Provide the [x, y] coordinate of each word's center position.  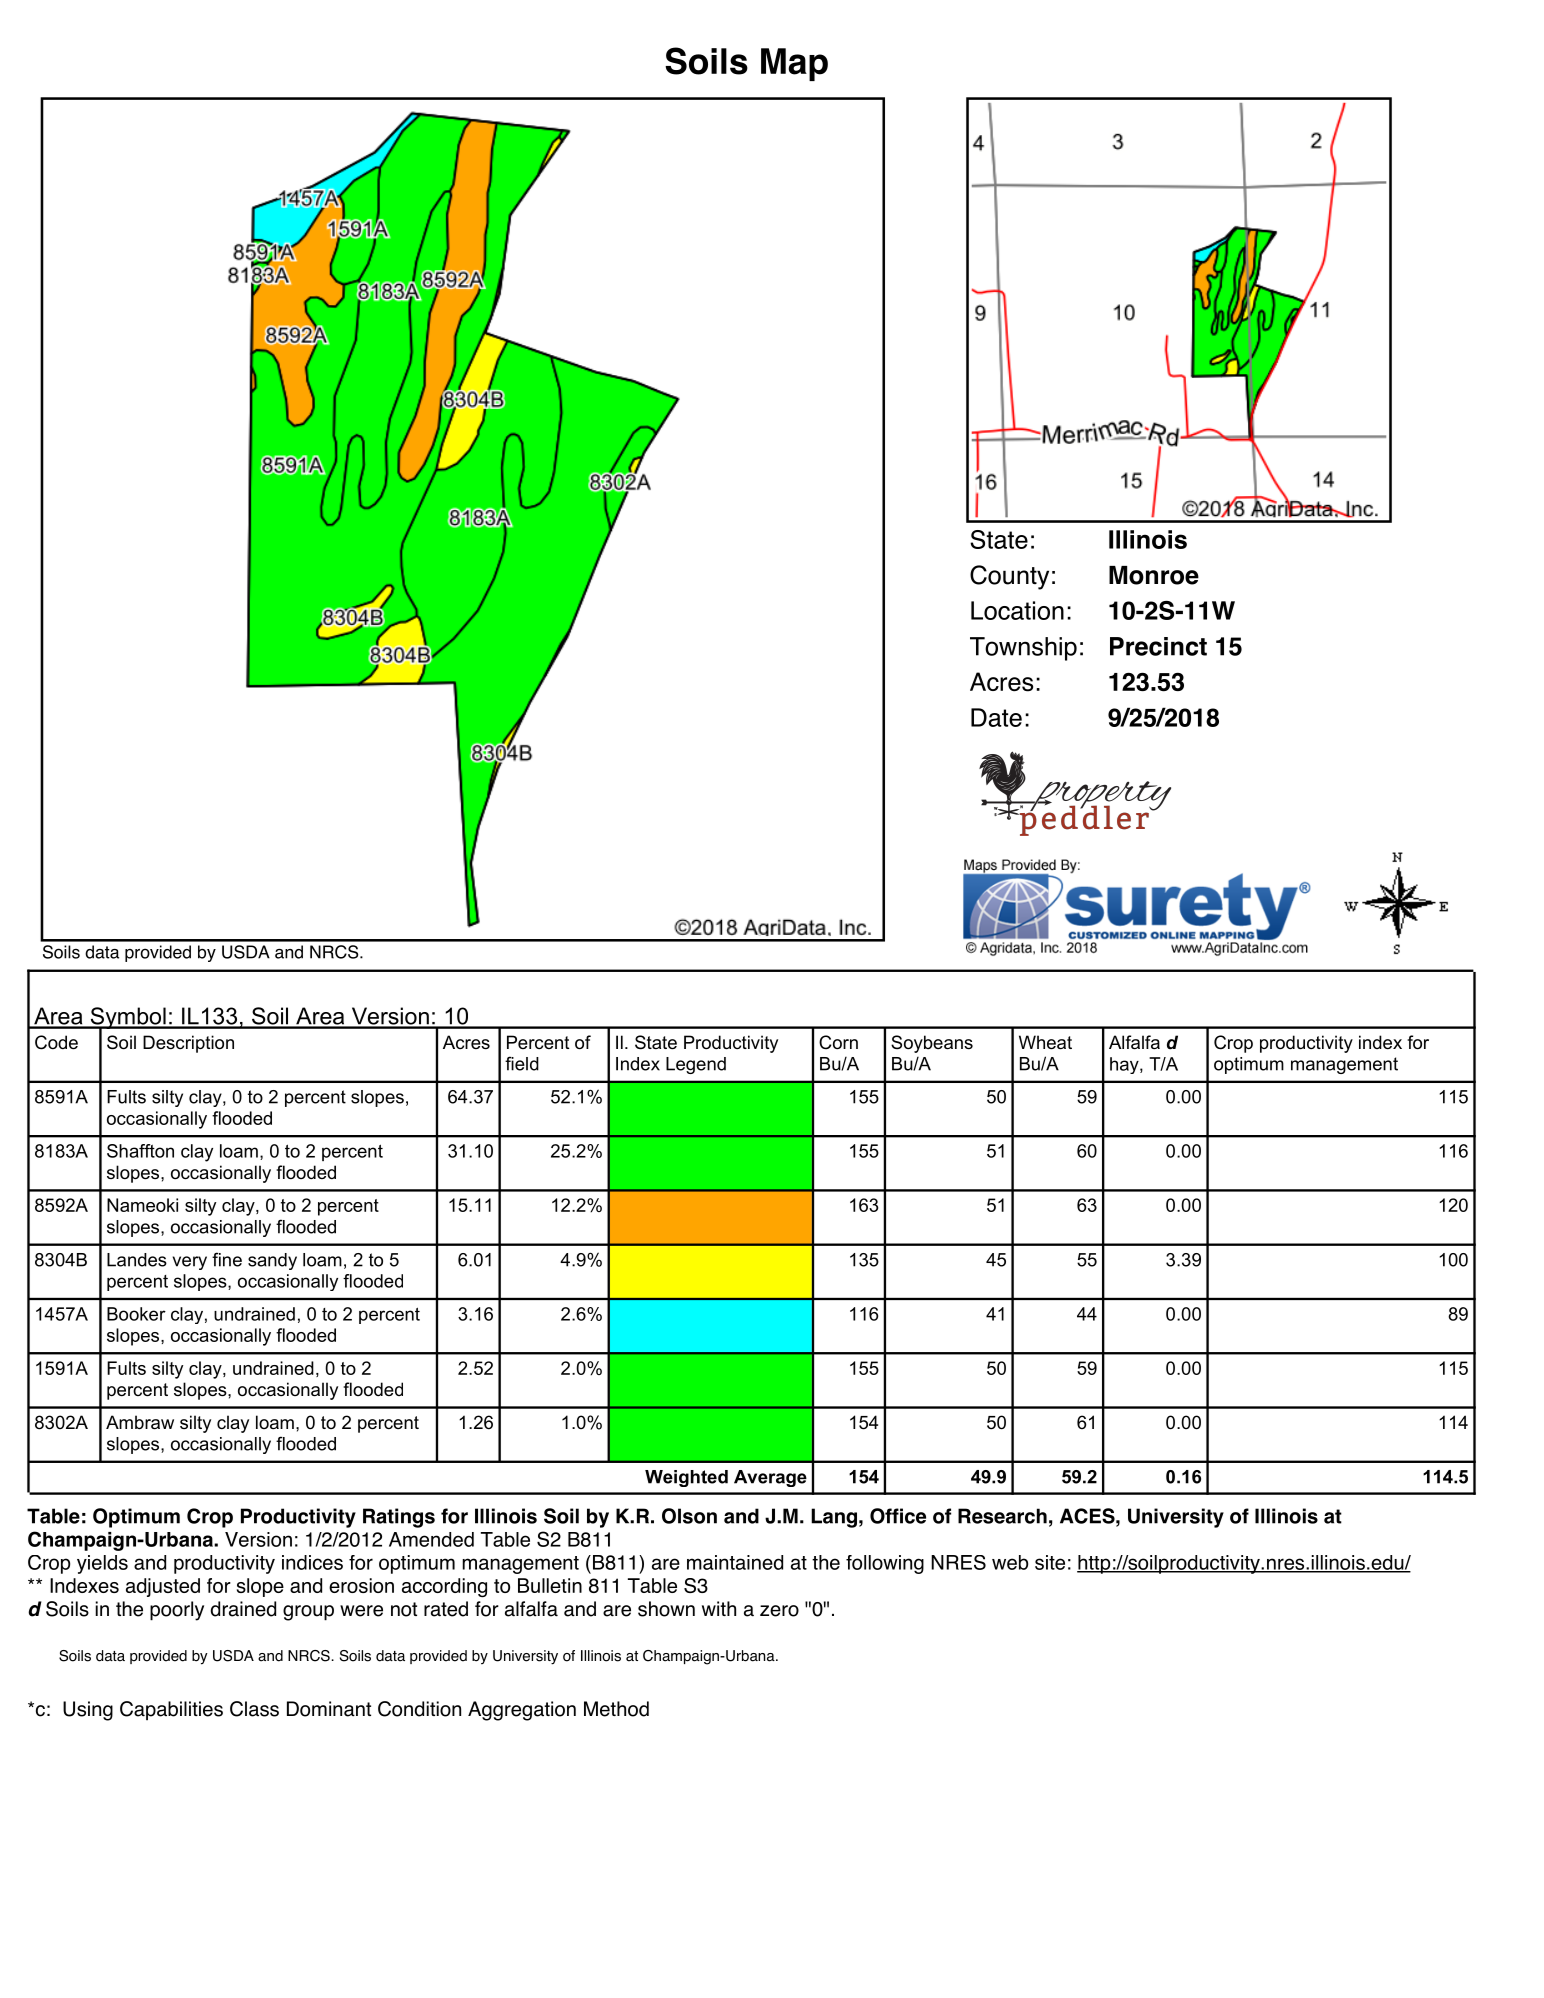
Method [616, 1709]
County [1009, 577]
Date [996, 717]
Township [1023, 649]
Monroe [1154, 575]
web [1010, 1562]
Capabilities [171, 1710]
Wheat [1045, 1042]
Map [794, 64]
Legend [696, 1065]
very [190, 1263]
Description [188, 1044]
